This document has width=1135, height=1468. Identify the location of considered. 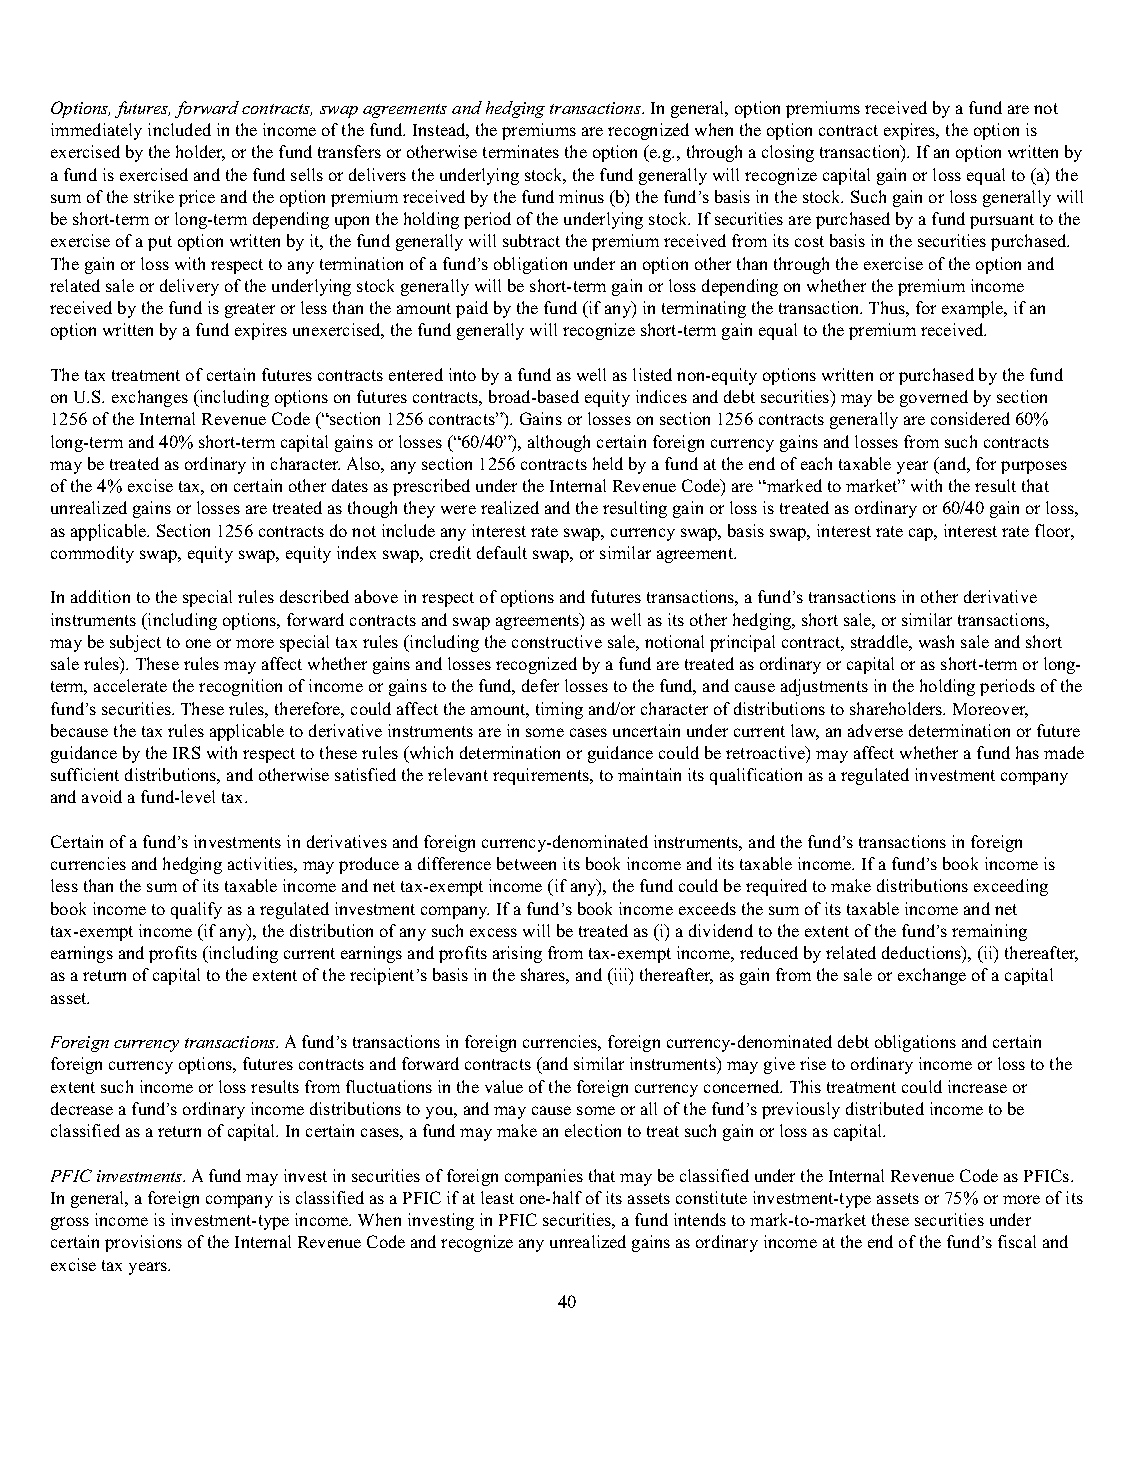
(970, 418).
